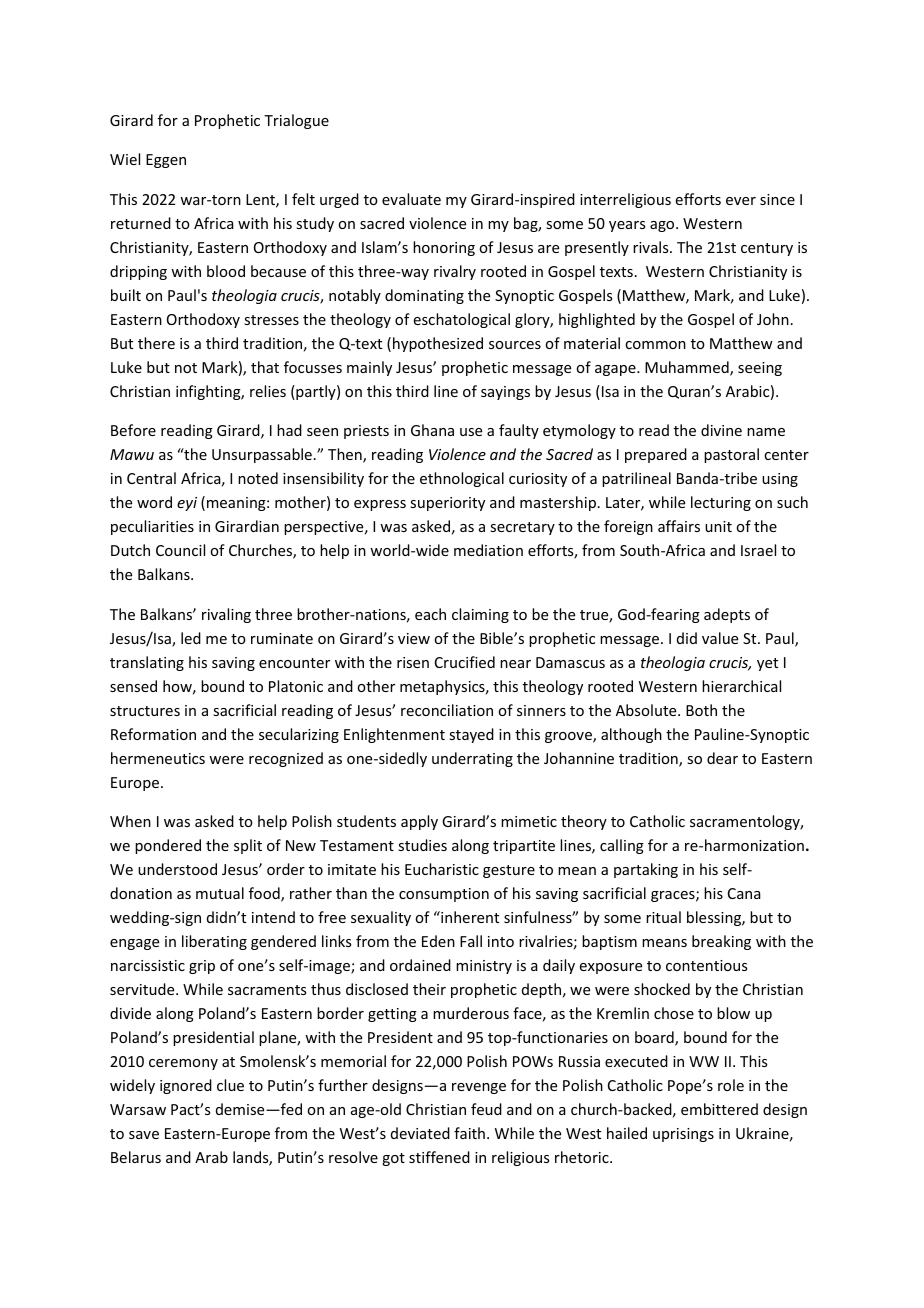 The width and height of the screenshot is (924, 1308). Describe the element at coordinates (465, 662) in the screenshot. I see `Crucified` at that location.
